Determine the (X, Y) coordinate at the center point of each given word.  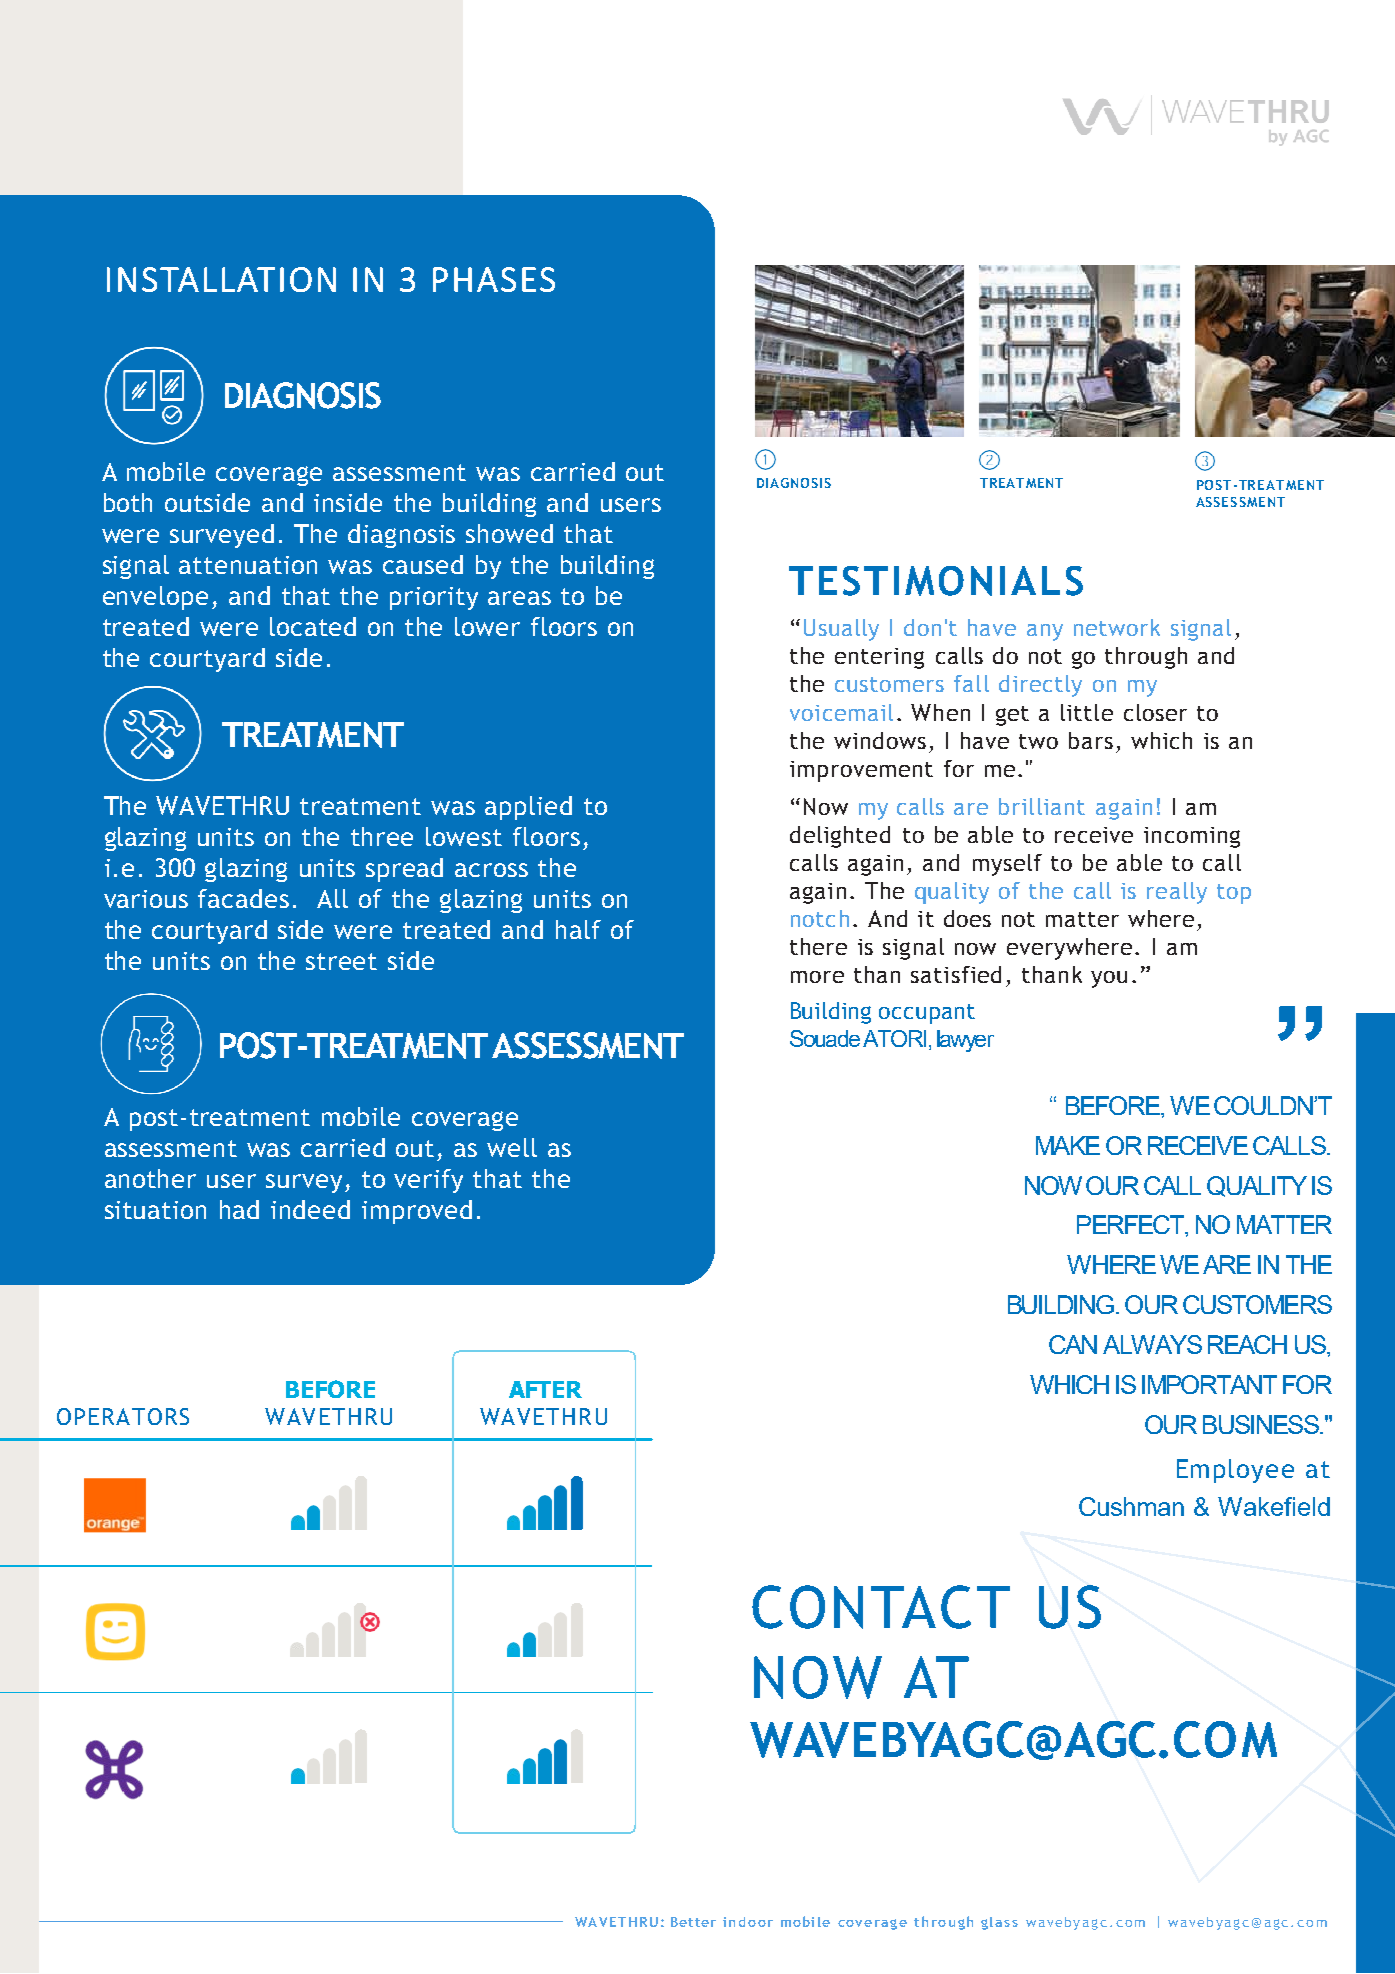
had (239, 1209)
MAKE (1068, 1145)
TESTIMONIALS (936, 581)
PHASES (494, 279)
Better (693, 1922)
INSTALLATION (221, 279)
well (512, 1147)
